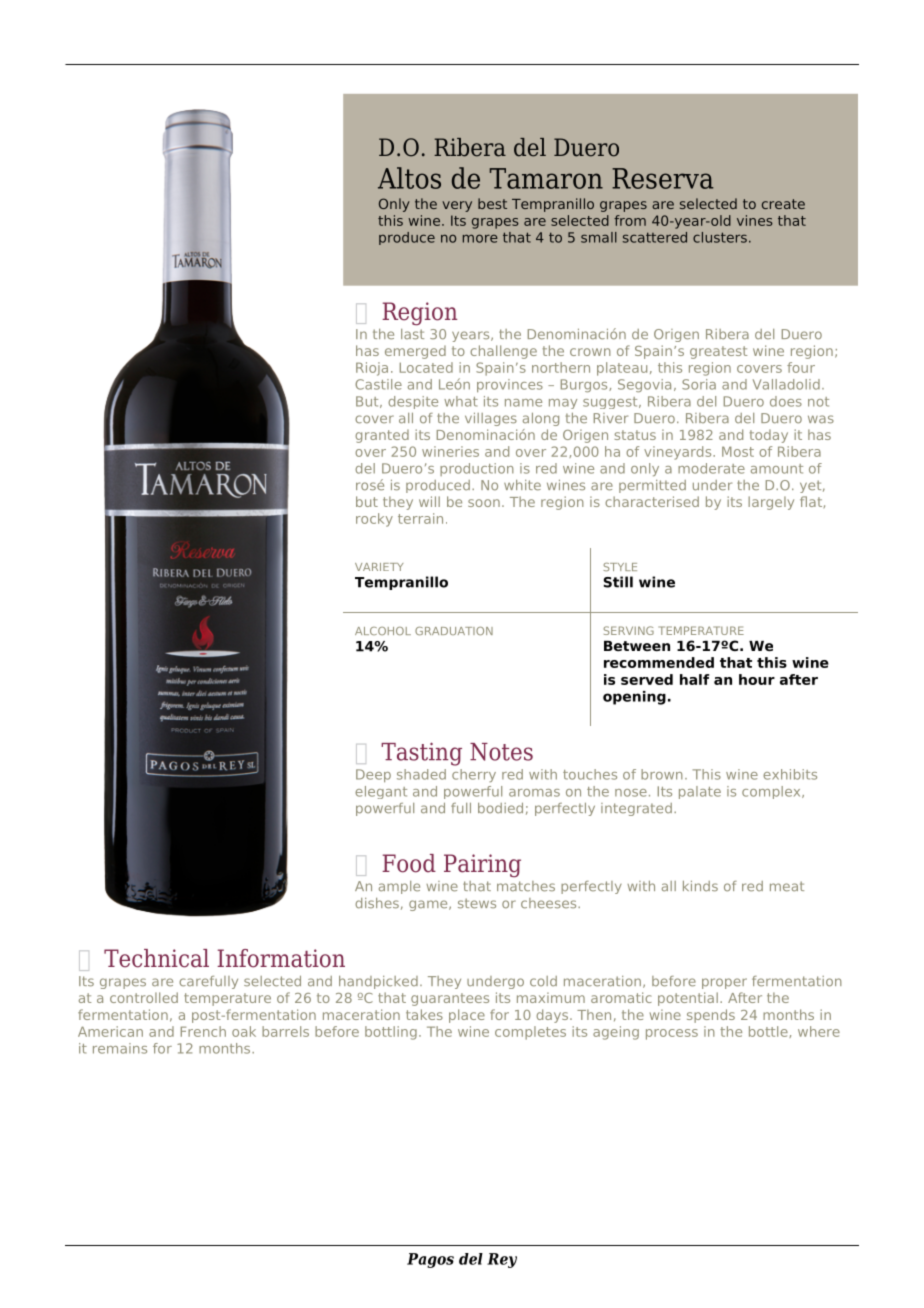 The width and height of the image is (924, 1308). What do you see at coordinates (430, 1260) in the image?
I see `Pagos` at bounding box center [430, 1260].
